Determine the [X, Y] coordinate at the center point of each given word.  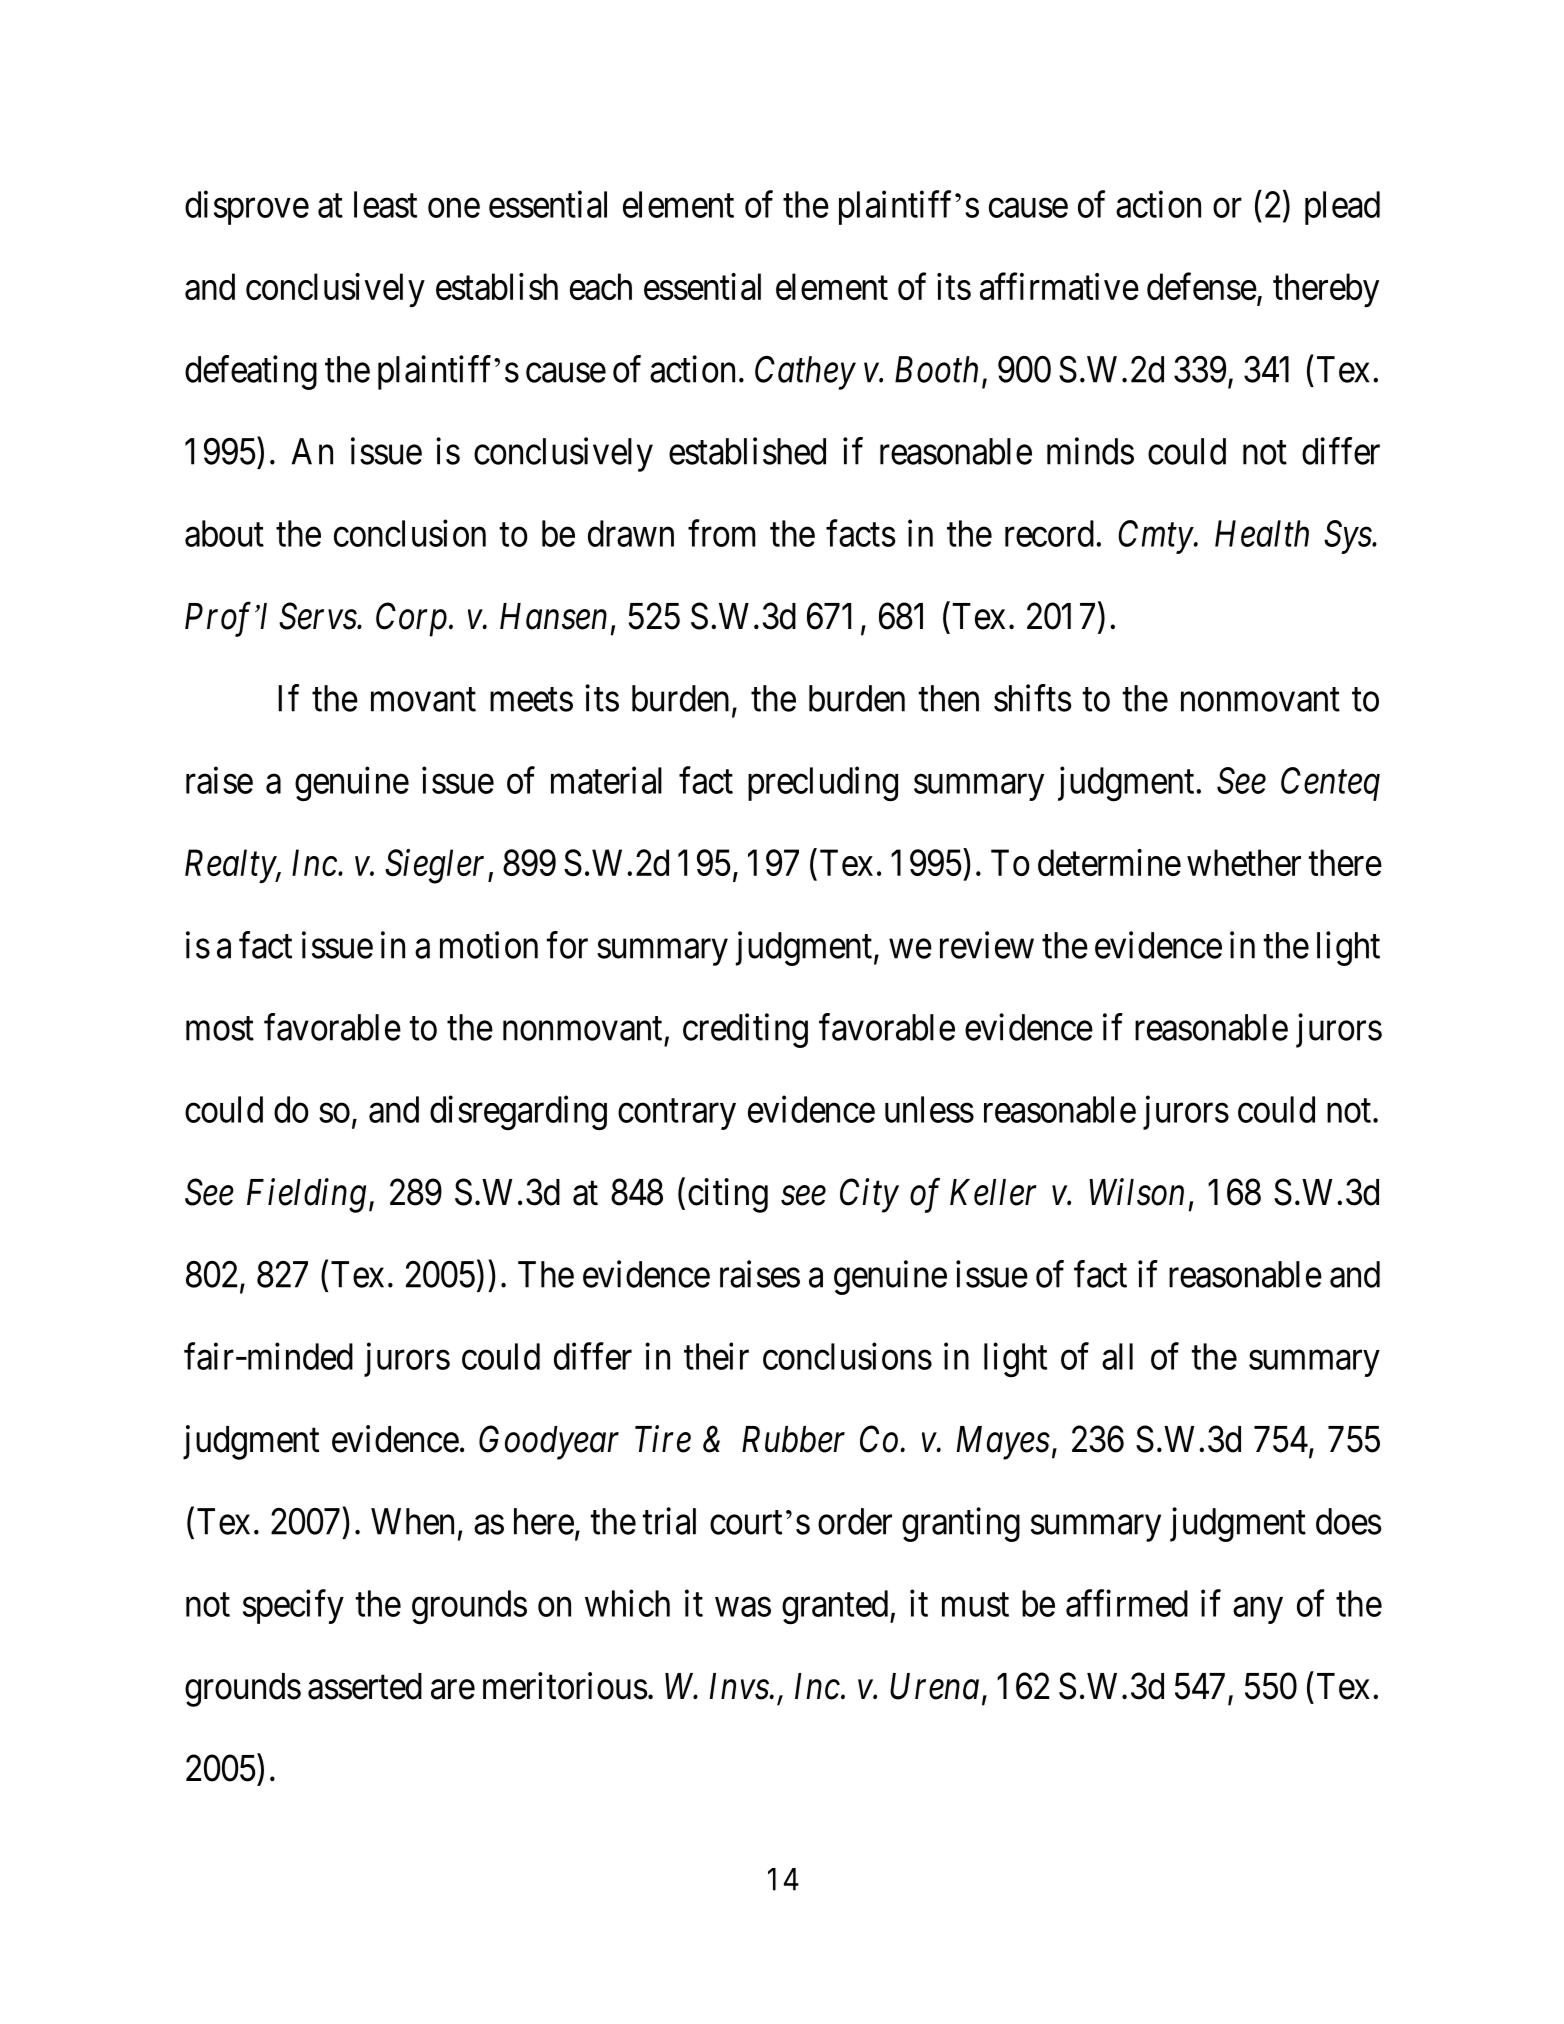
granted [836, 1607]
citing [728, 1195]
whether [1244, 862]
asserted [365, 1686]
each [601, 286]
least [385, 204]
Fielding [306, 1195]
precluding [823, 784]
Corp [411, 620]
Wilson [1136, 1192]
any [1258, 1610]
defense [1202, 286]
